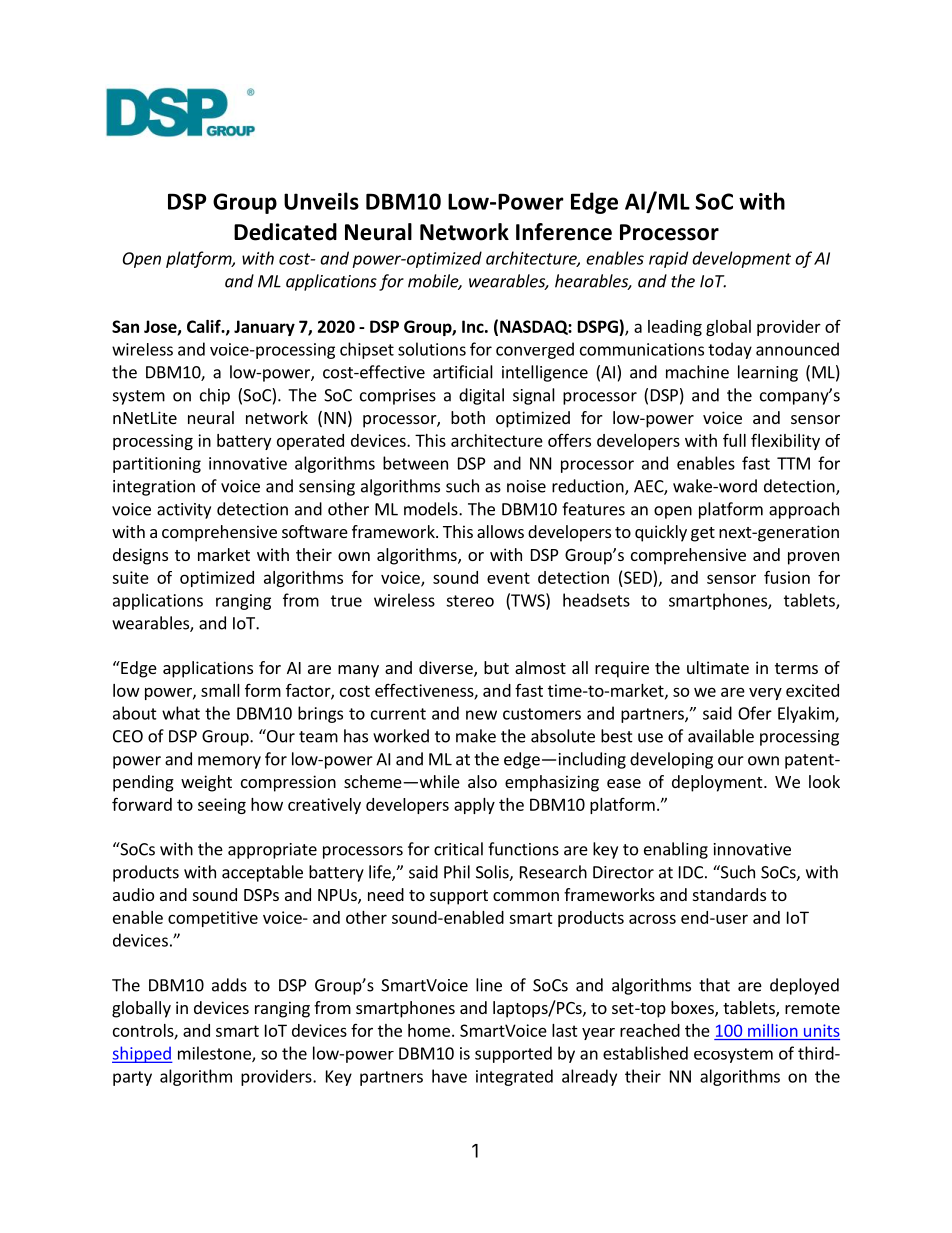 This screenshot has width=952, height=1233. Describe the element at coordinates (468, 417) in the screenshot. I see `both` at that location.
